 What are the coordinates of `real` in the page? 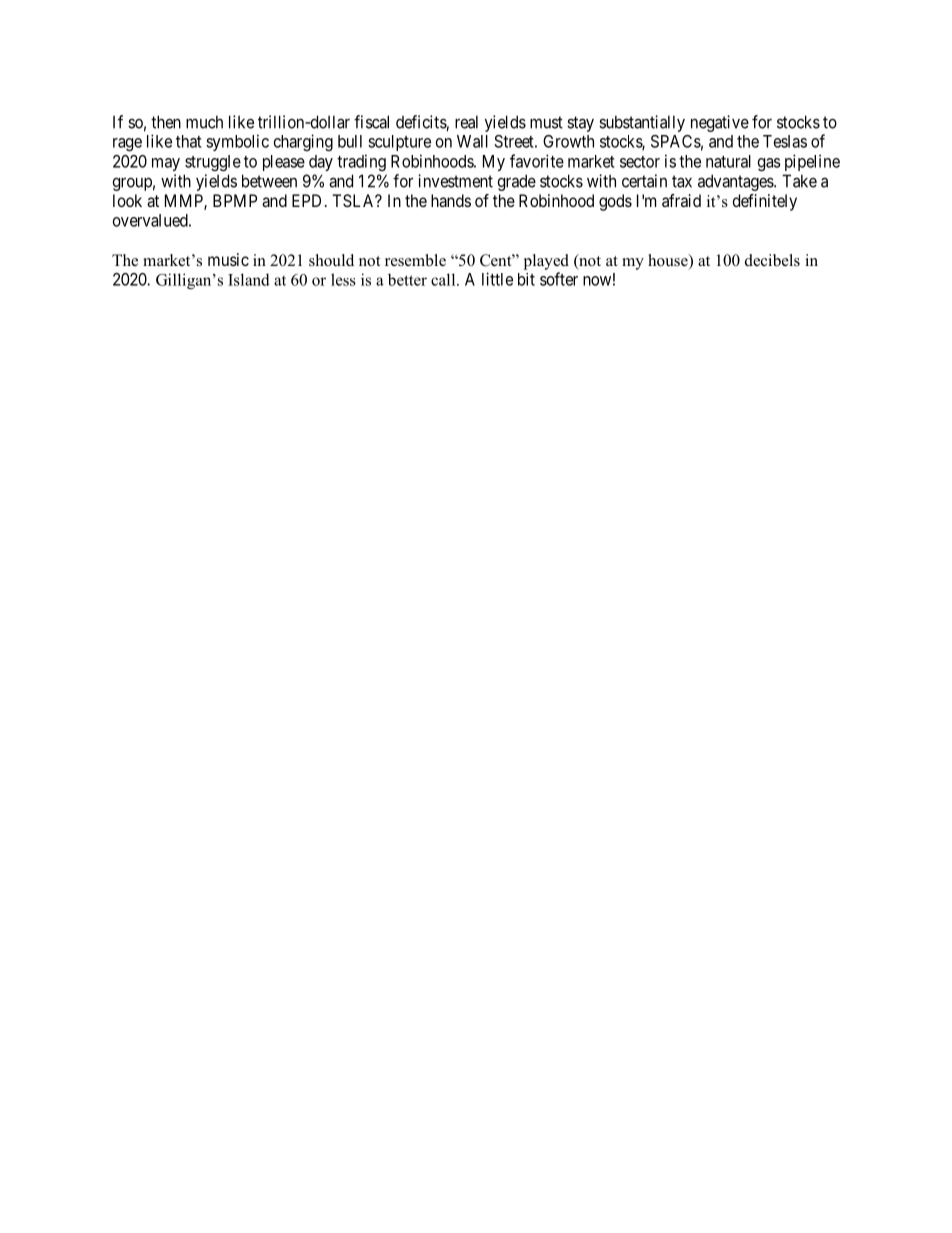 It's located at (466, 122).
